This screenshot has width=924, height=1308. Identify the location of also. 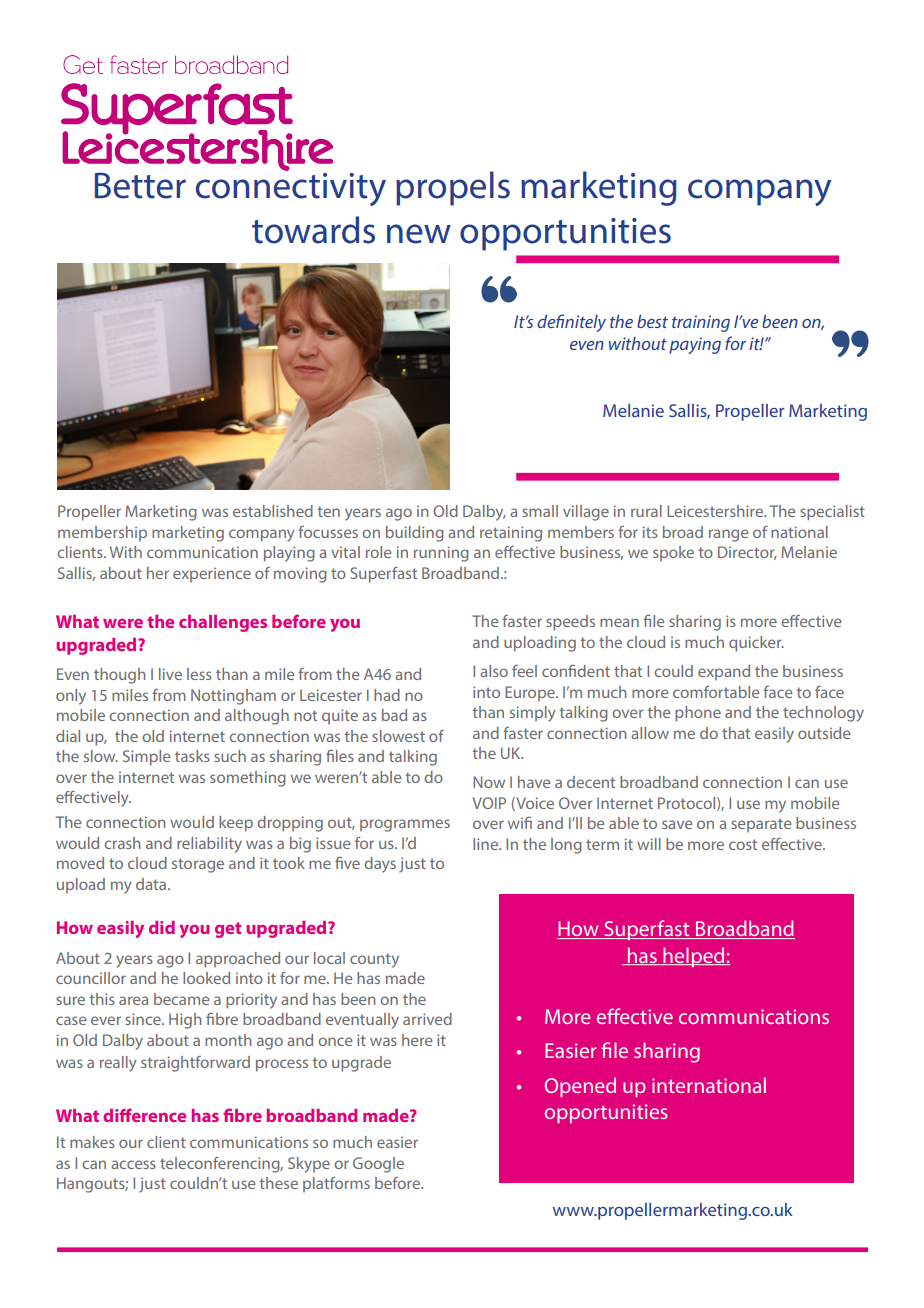
(494, 671).
